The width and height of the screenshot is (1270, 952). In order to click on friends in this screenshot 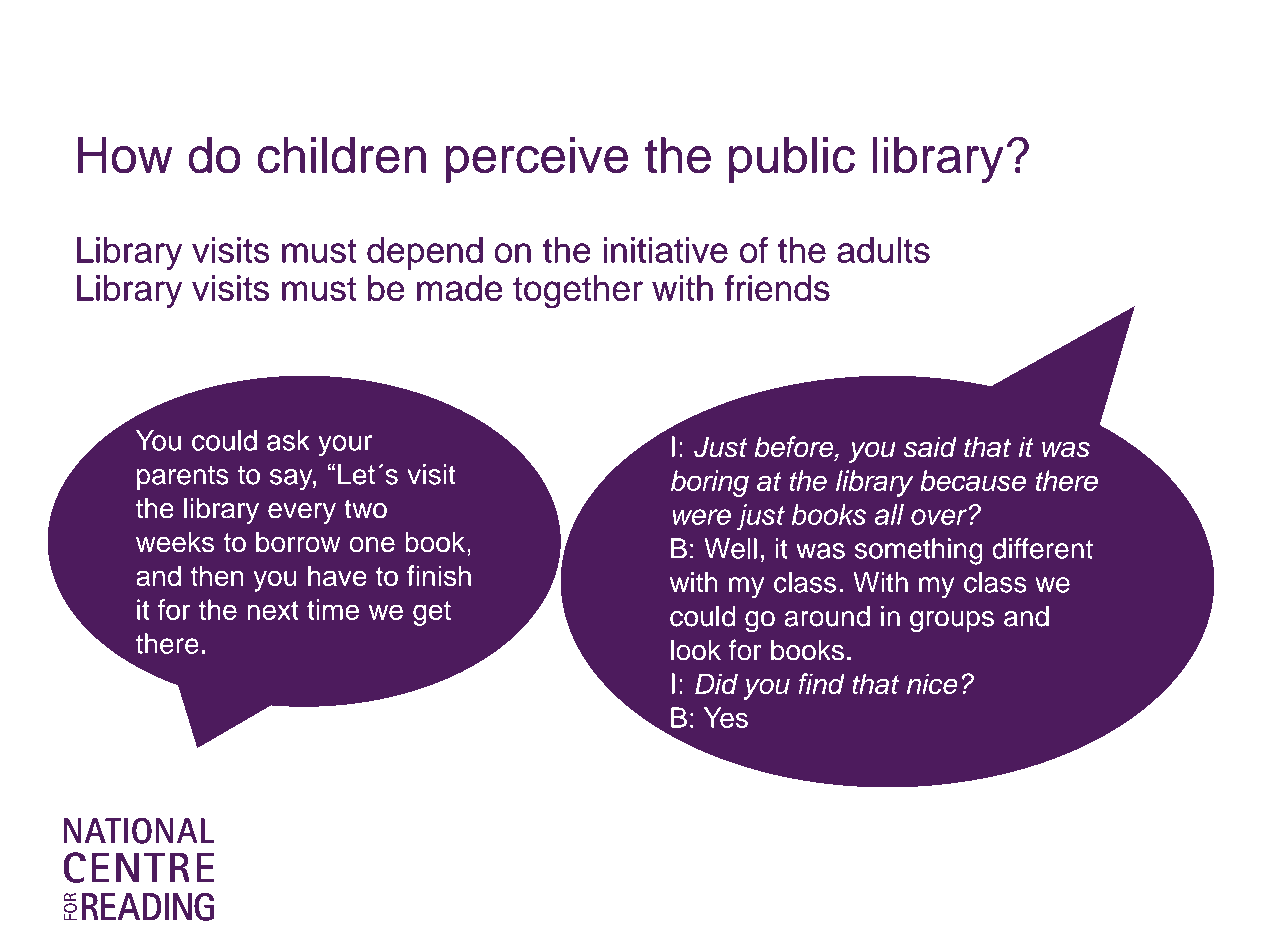, I will do `click(777, 288)`.
